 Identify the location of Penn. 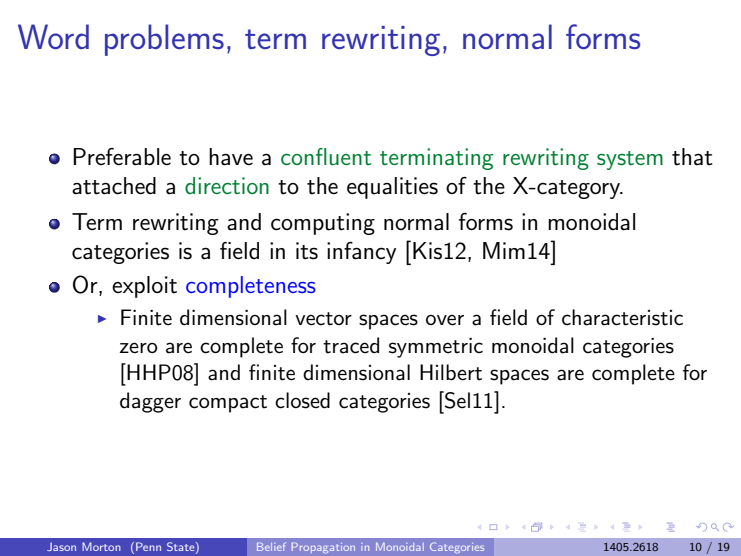
(148, 546).
